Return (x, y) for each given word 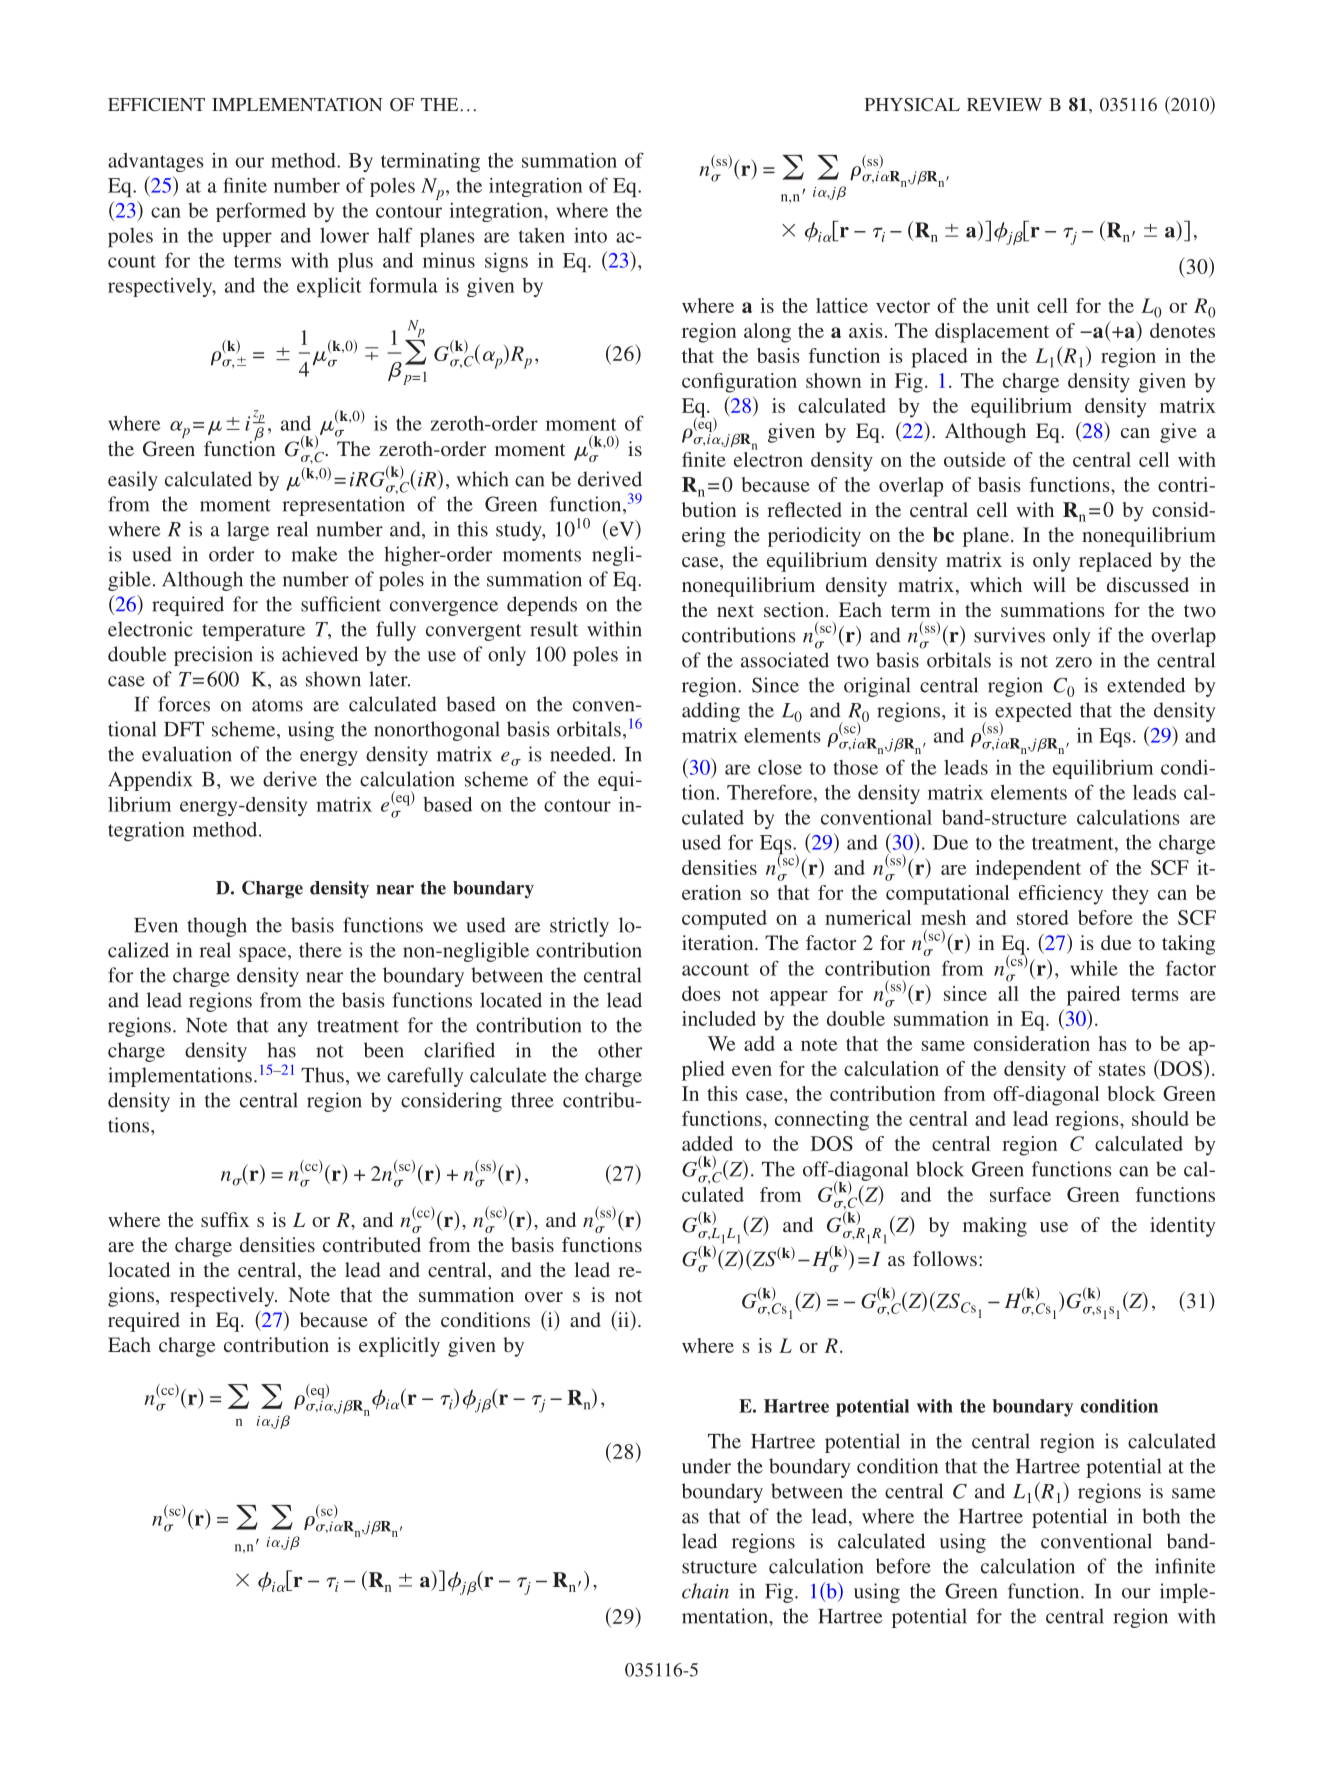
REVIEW (1004, 104)
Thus (322, 1075)
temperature (253, 632)
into (590, 235)
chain (705, 1591)
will (1049, 584)
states (1122, 1069)
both (1161, 1516)
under (706, 1466)
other (620, 1050)
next (735, 611)
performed (261, 212)
